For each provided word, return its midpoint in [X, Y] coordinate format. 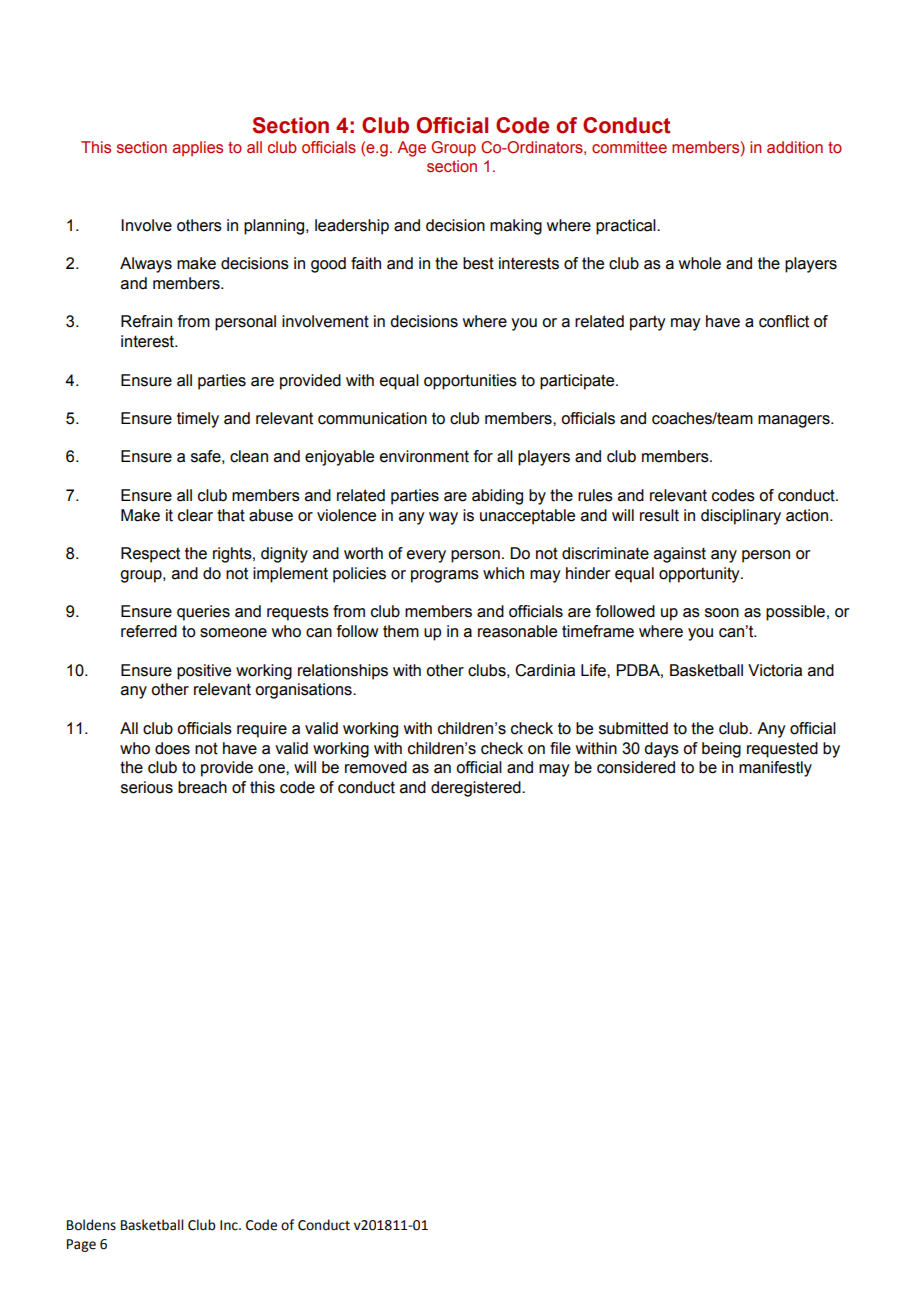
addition [795, 147]
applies [198, 148]
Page [81, 1245]
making [516, 227]
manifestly [775, 769]
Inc [230, 1225]
